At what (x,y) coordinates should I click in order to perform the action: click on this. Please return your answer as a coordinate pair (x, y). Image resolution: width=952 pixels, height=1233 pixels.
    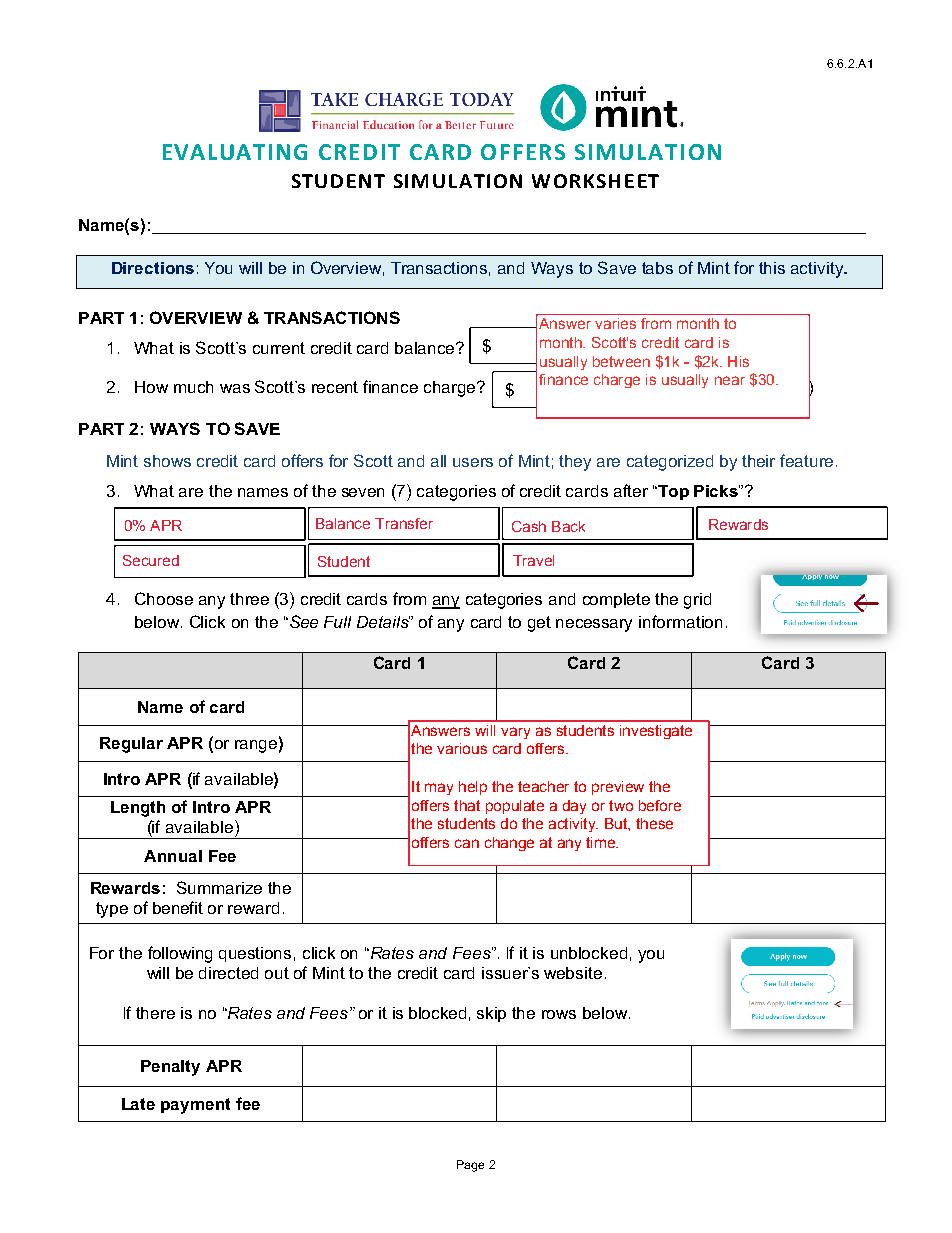
    Looking at the image, I should click on (772, 268).
